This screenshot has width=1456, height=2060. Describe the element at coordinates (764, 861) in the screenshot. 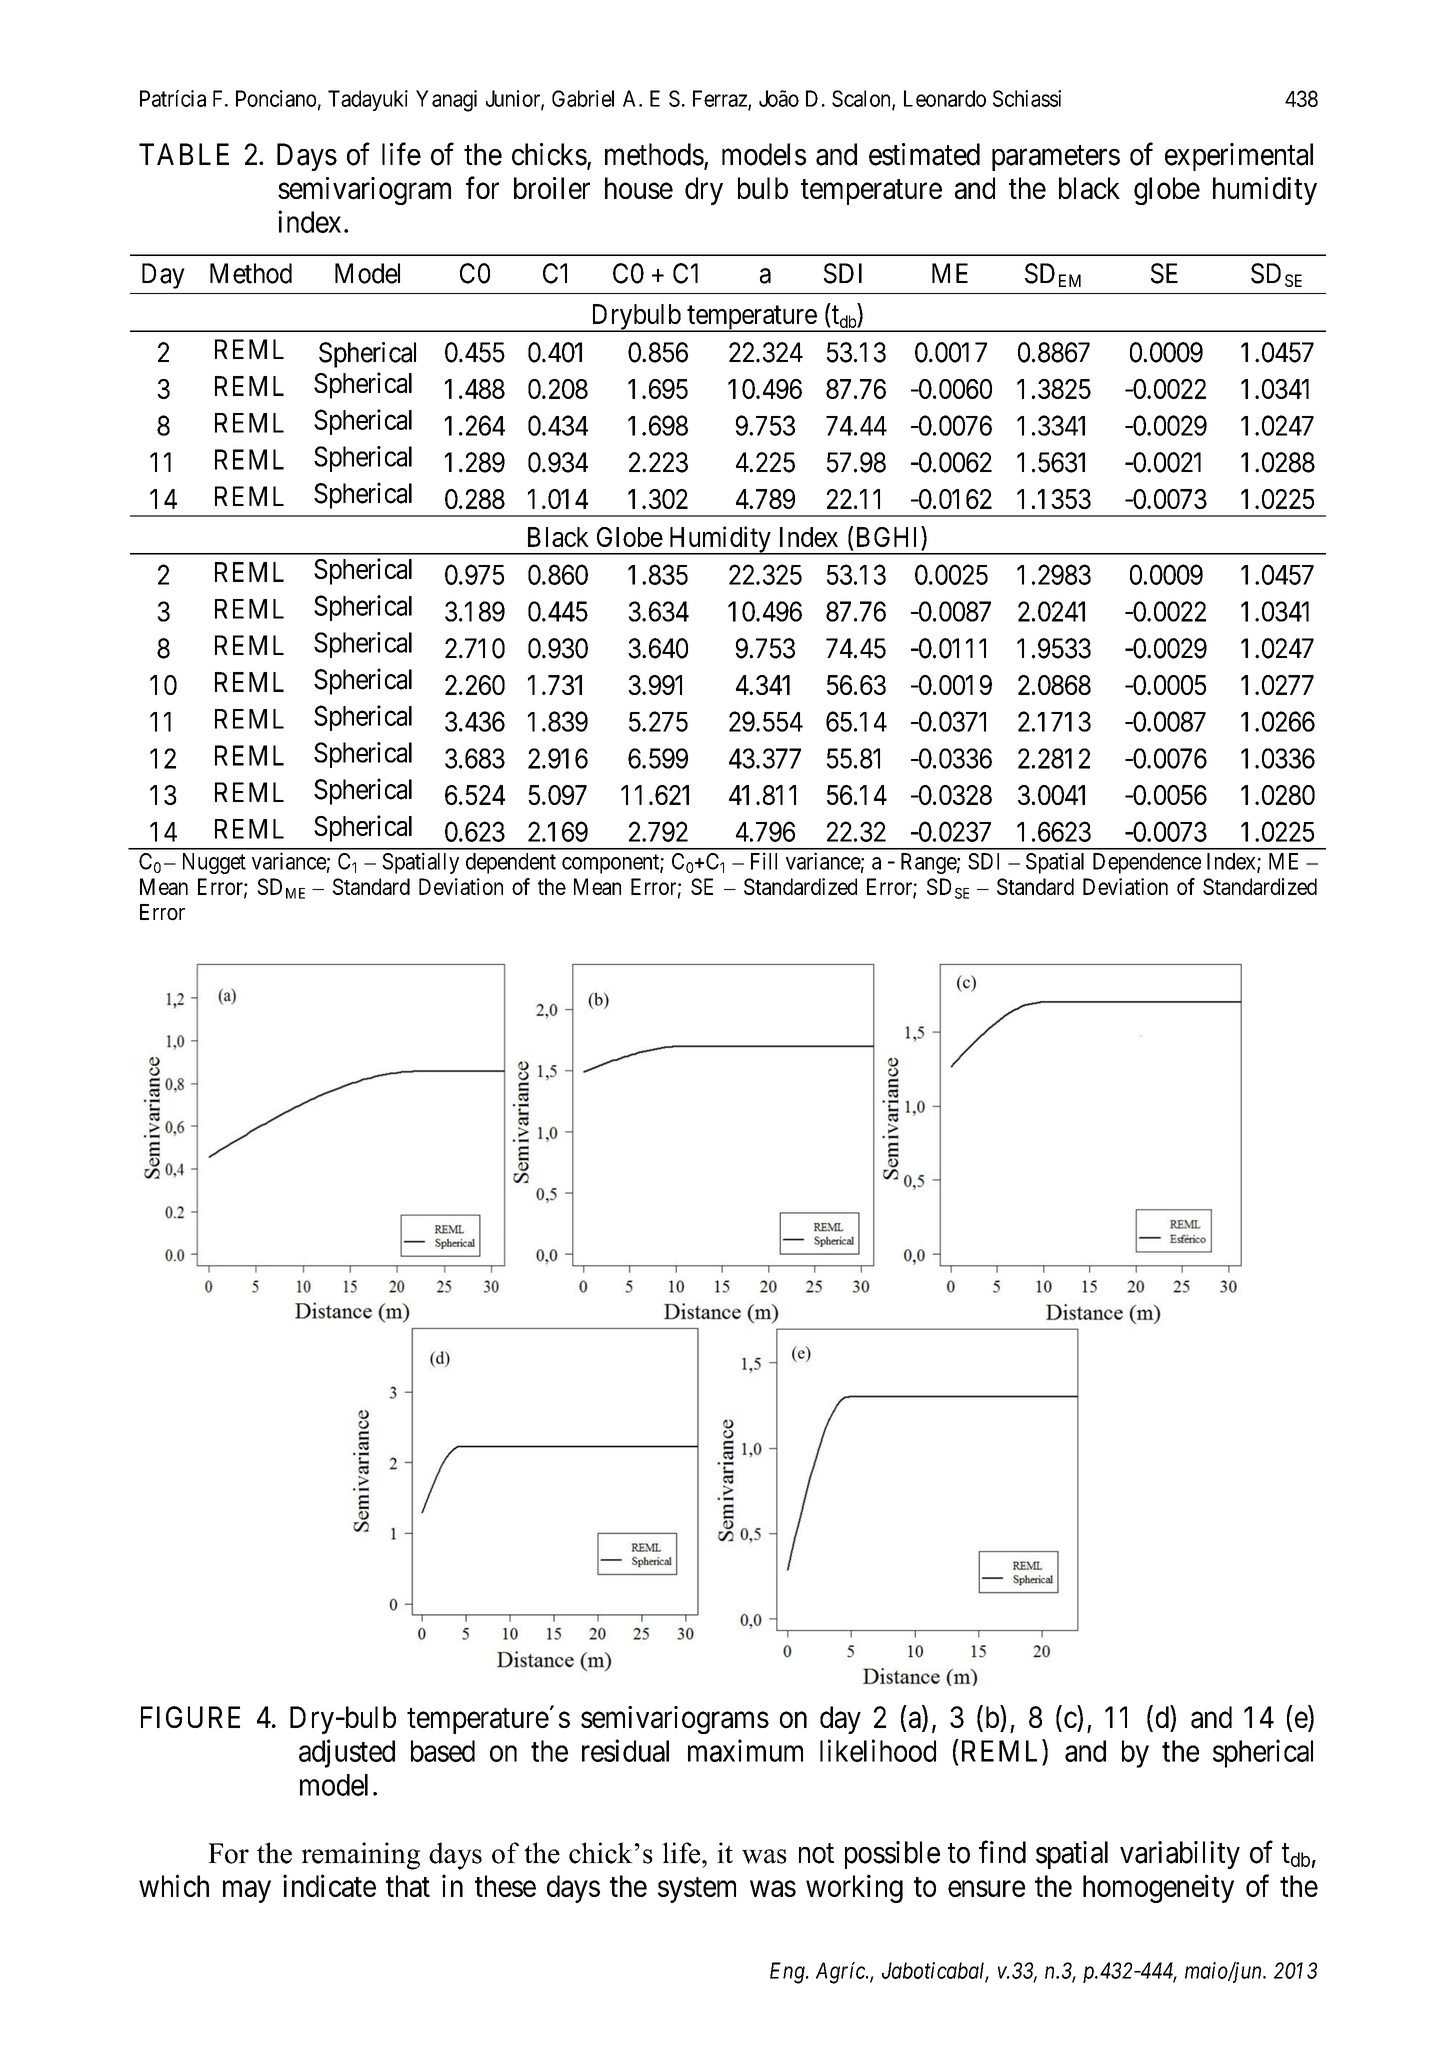

I see `Fill` at that location.
